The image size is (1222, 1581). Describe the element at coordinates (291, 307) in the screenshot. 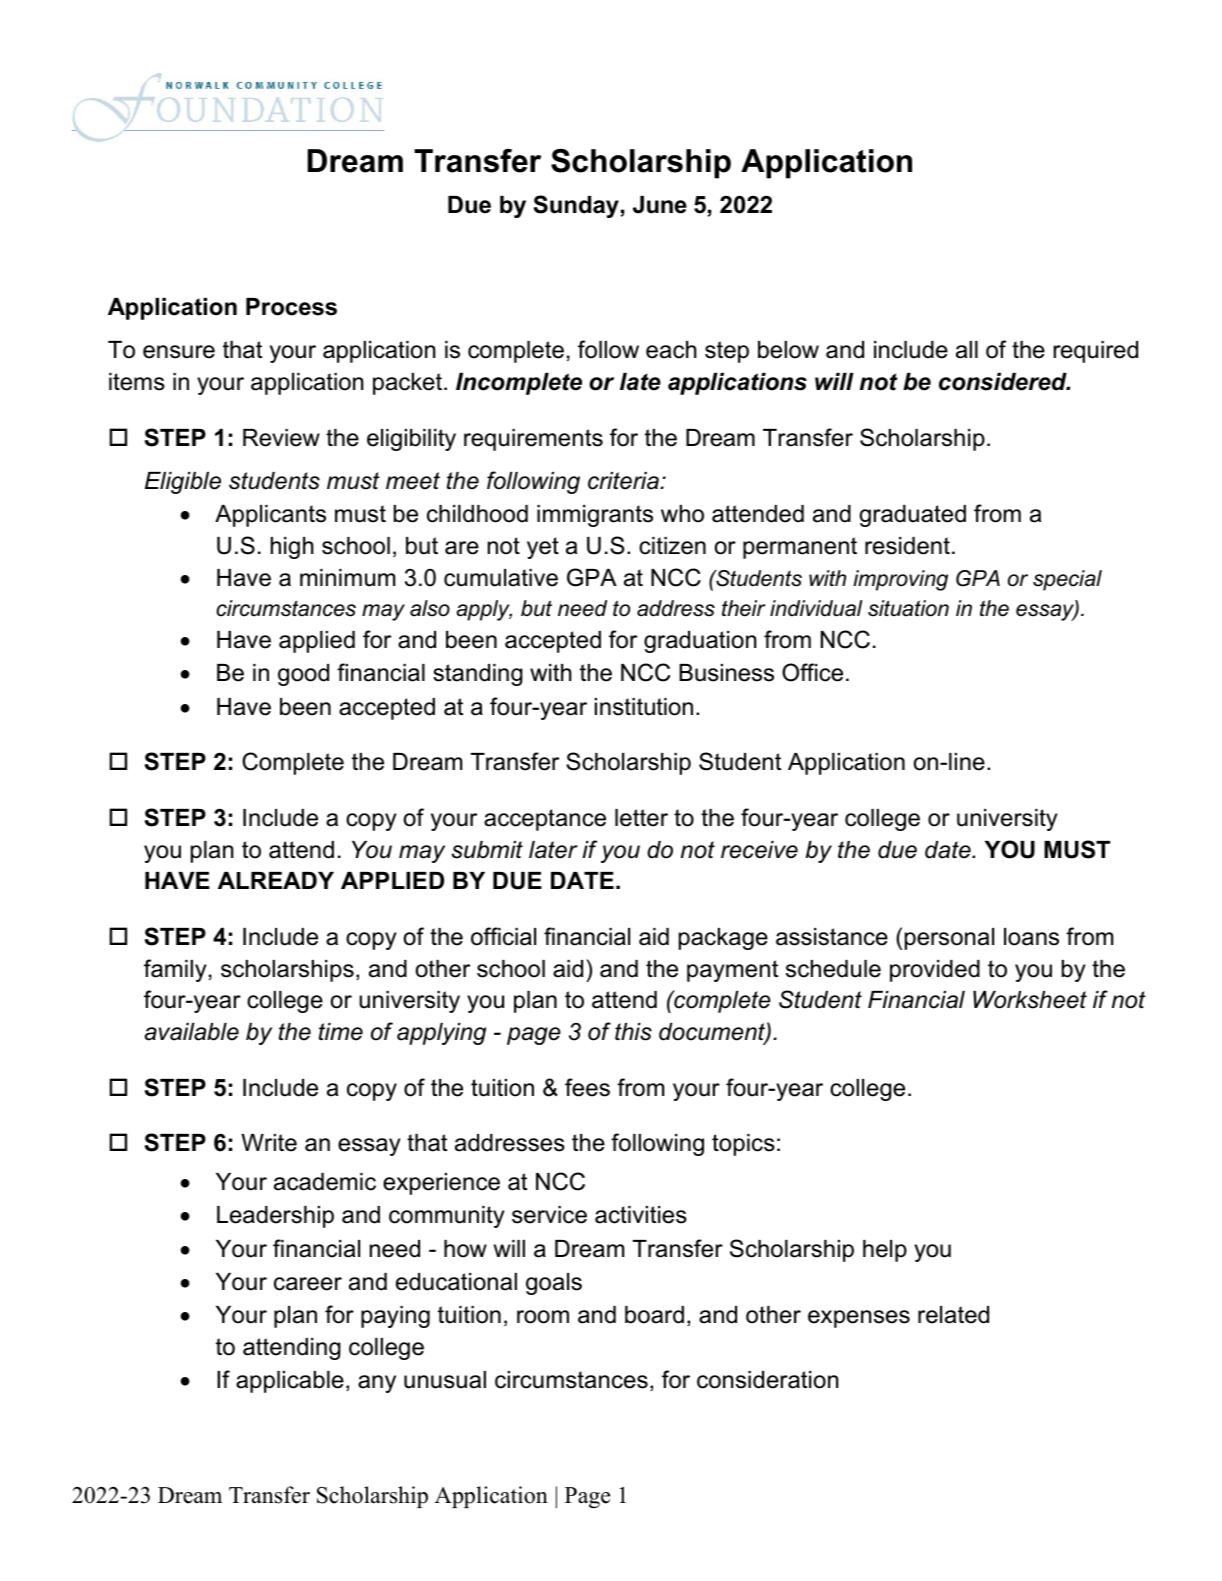

I see `Process` at that location.
